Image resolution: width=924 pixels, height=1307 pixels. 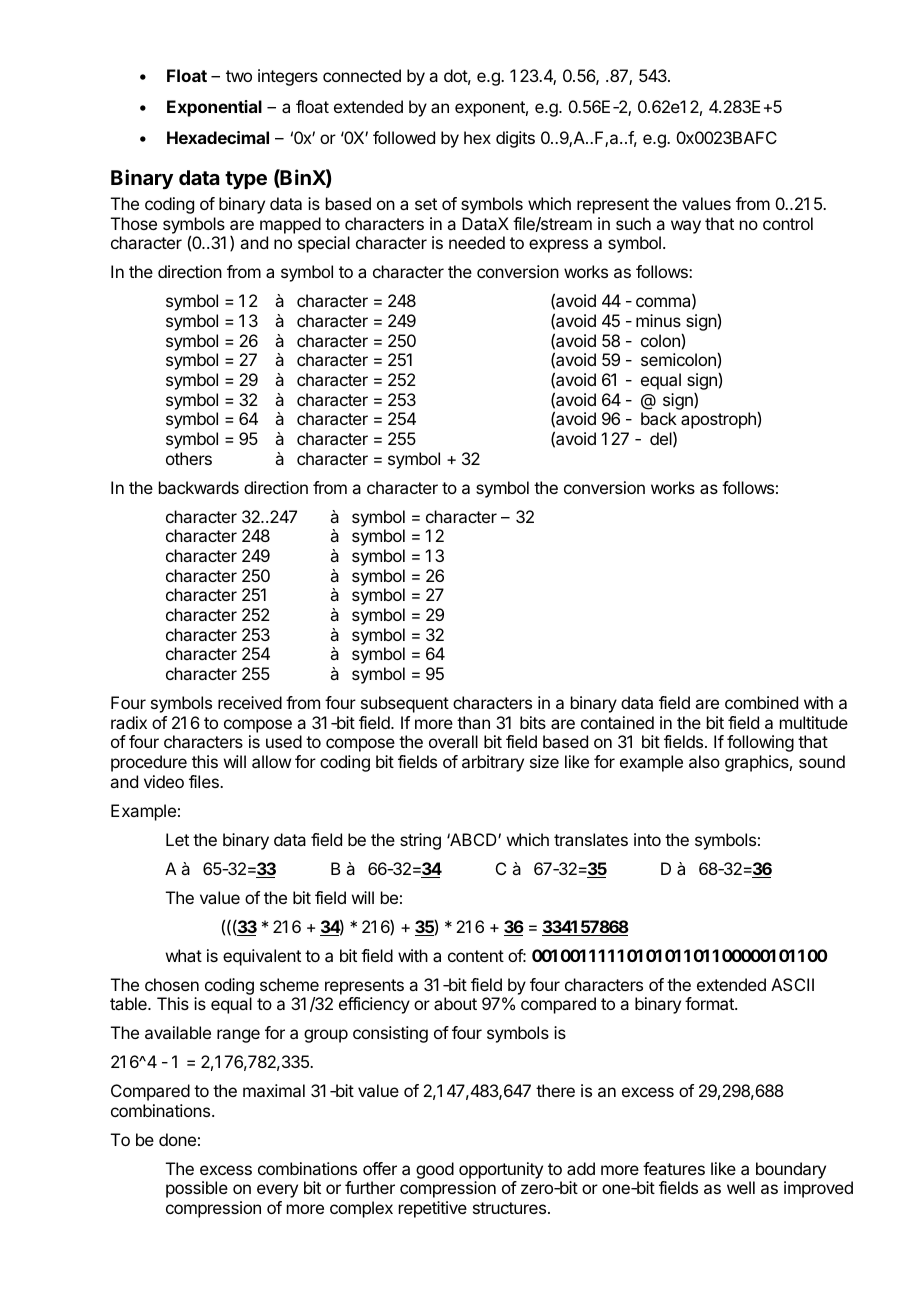 What do you see at coordinates (250, 702) in the image?
I see `received` at bounding box center [250, 702].
